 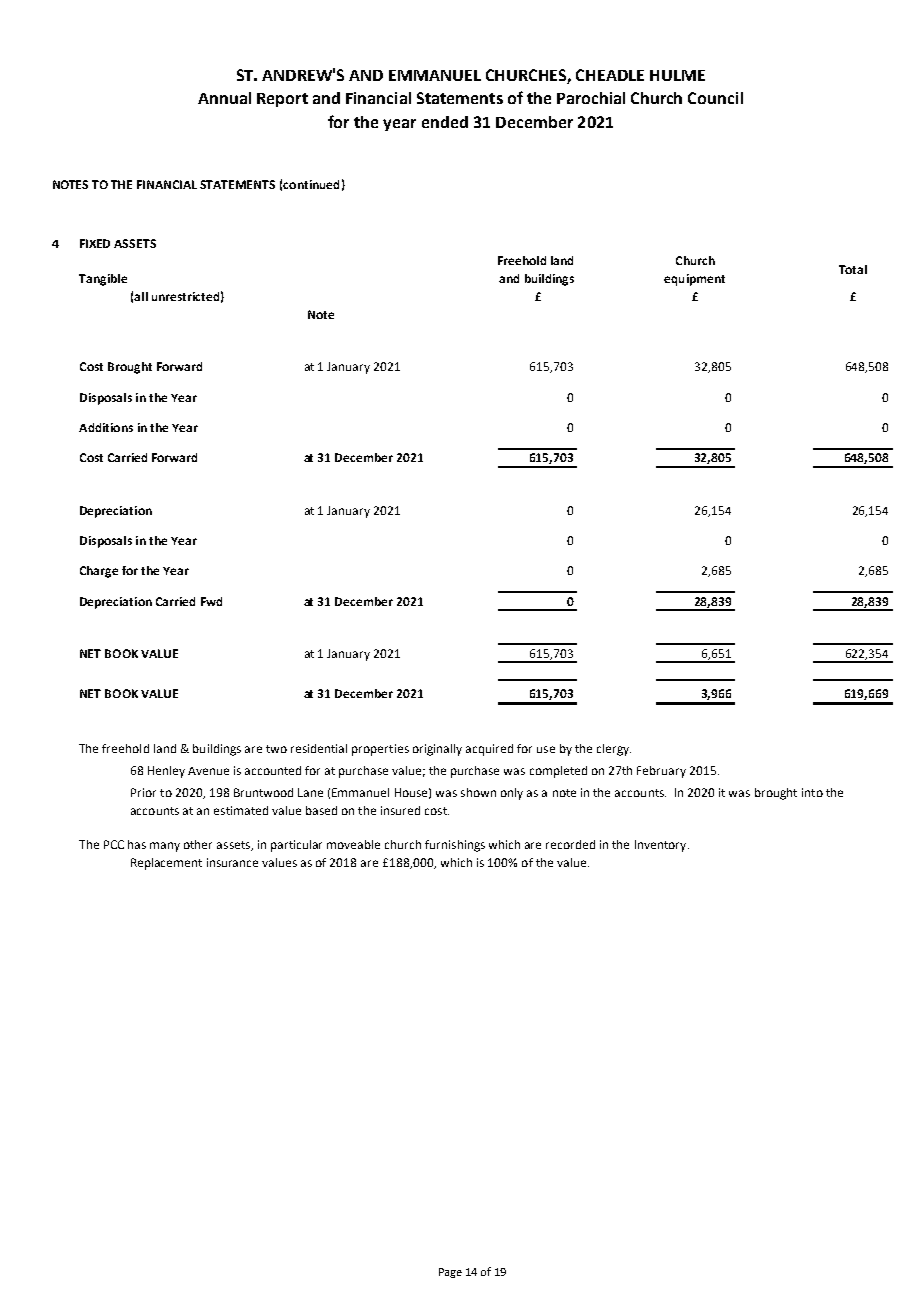 I want to click on Annual, so click(x=224, y=98).
